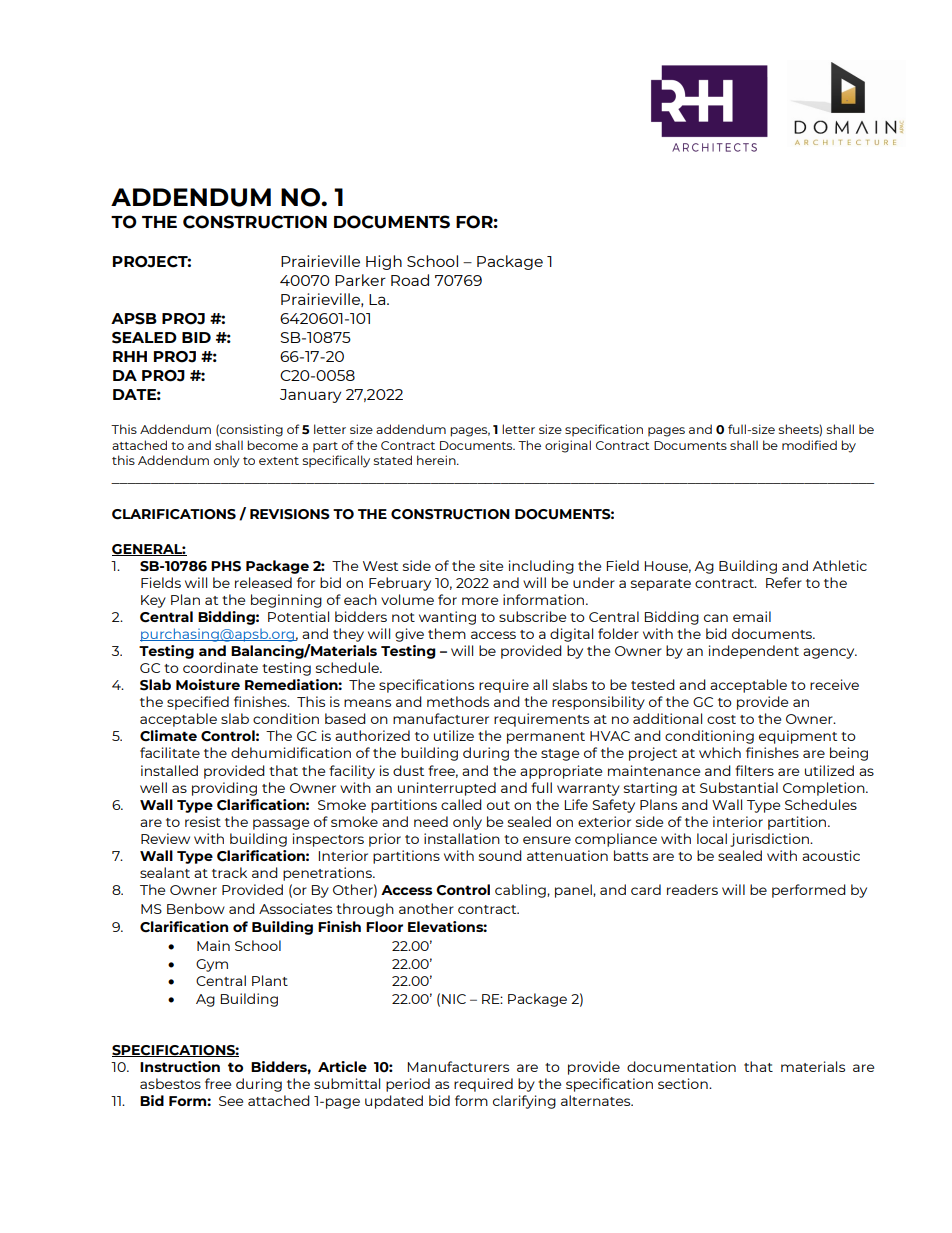 This screenshot has width=952, height=1233. I want to click on site, so click(491, 565).
